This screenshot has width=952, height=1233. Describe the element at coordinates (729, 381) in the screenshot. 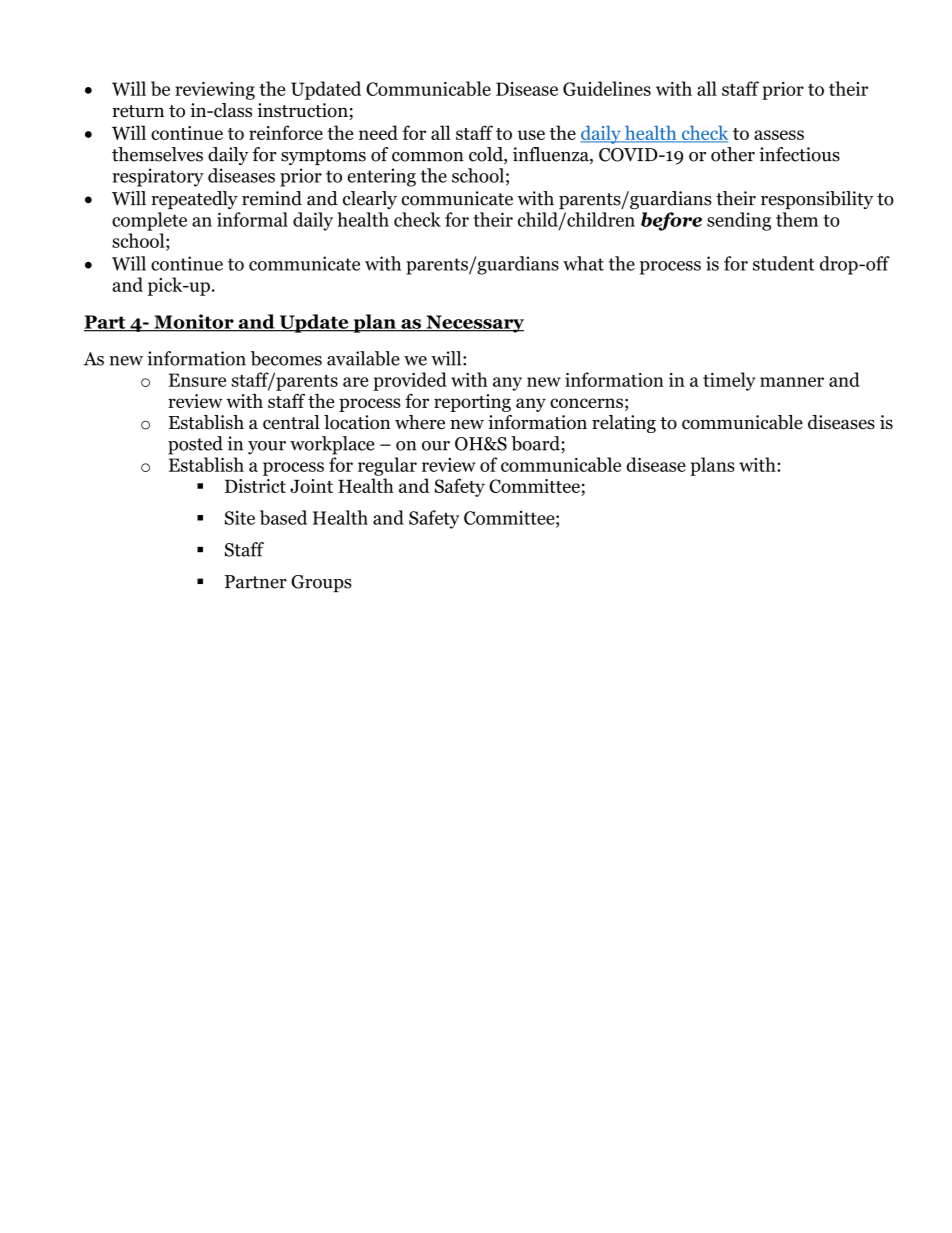

I see `timely` at that location.
